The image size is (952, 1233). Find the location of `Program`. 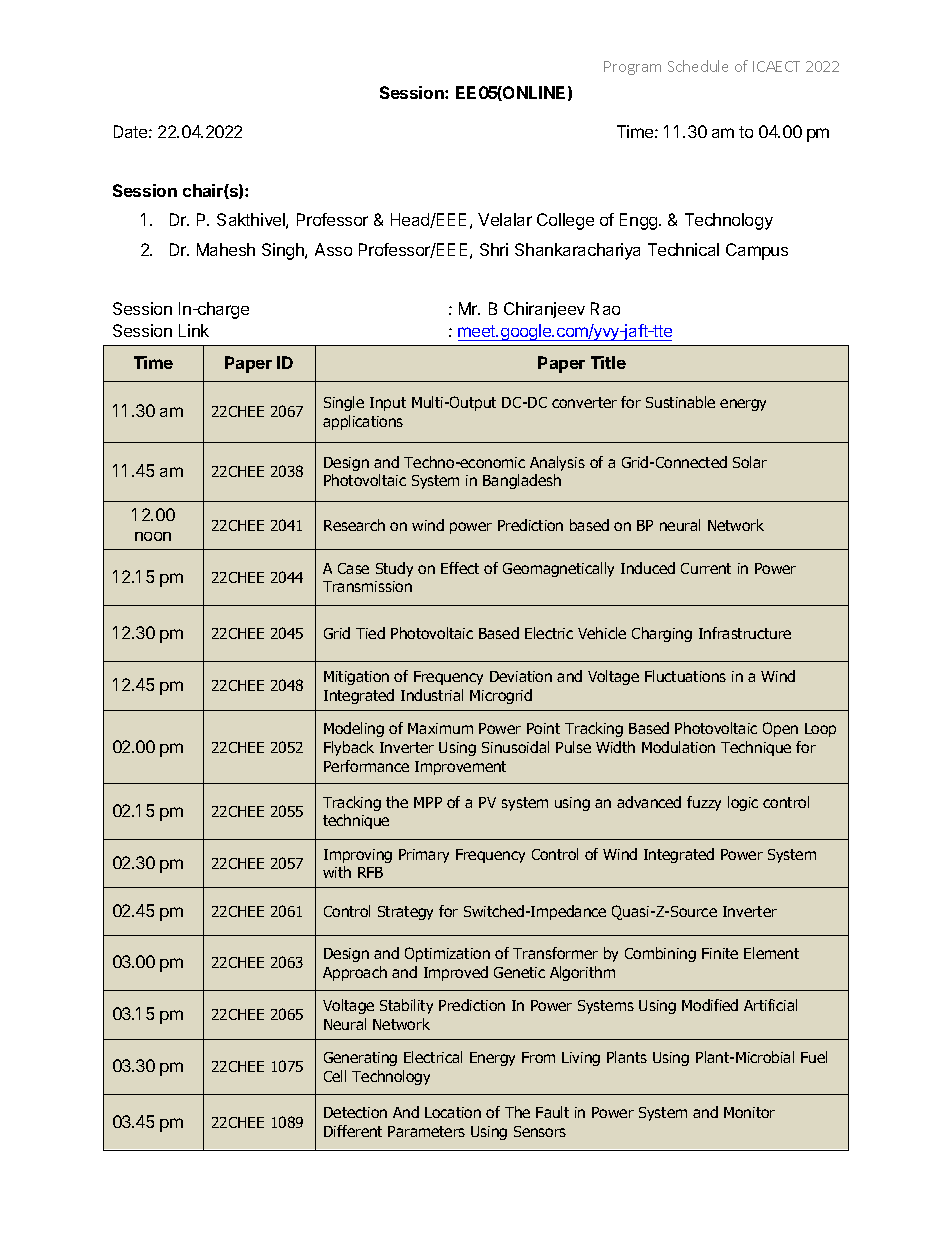

Program is located at coordinates (632, 68).
